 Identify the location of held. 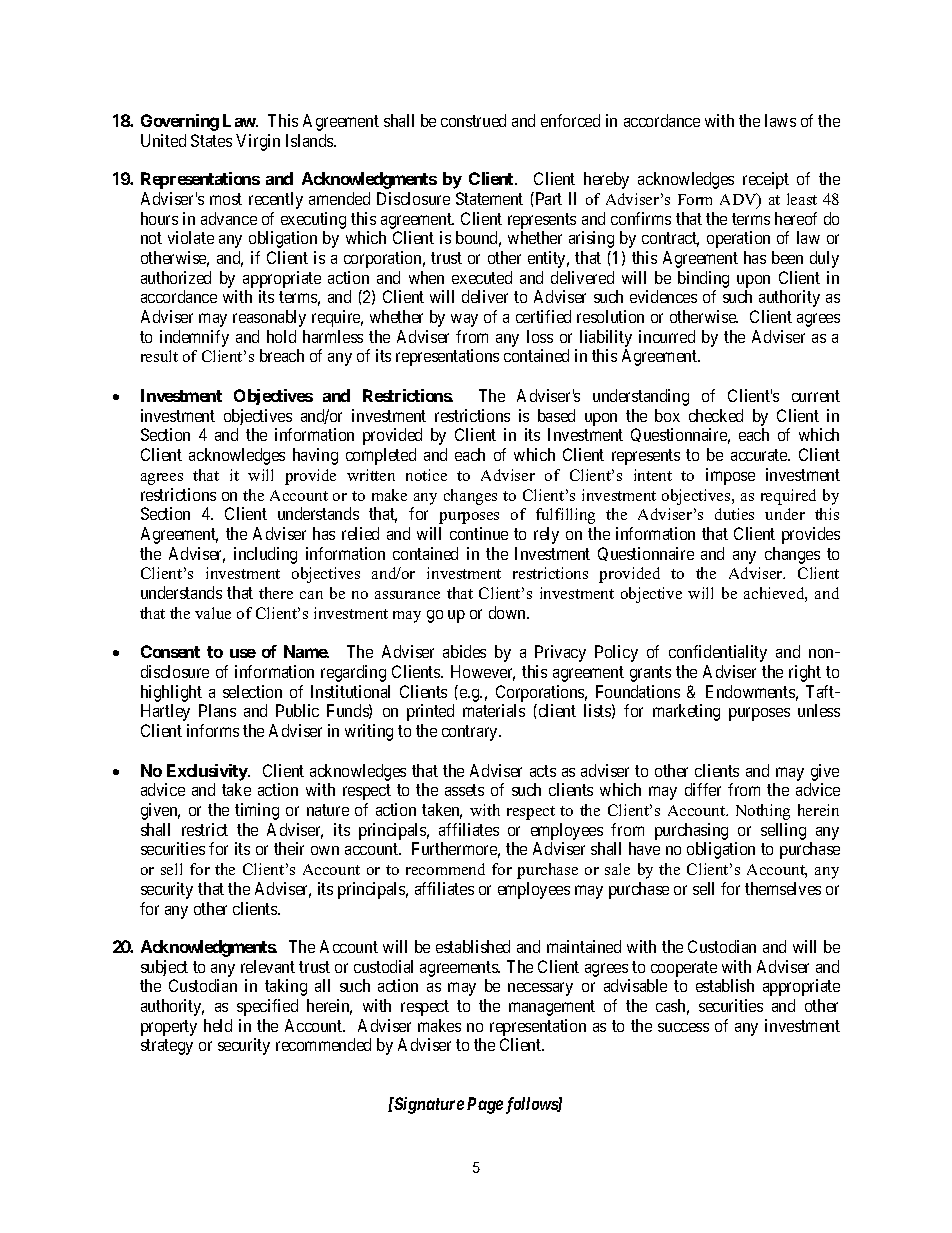
(218, 1025).
